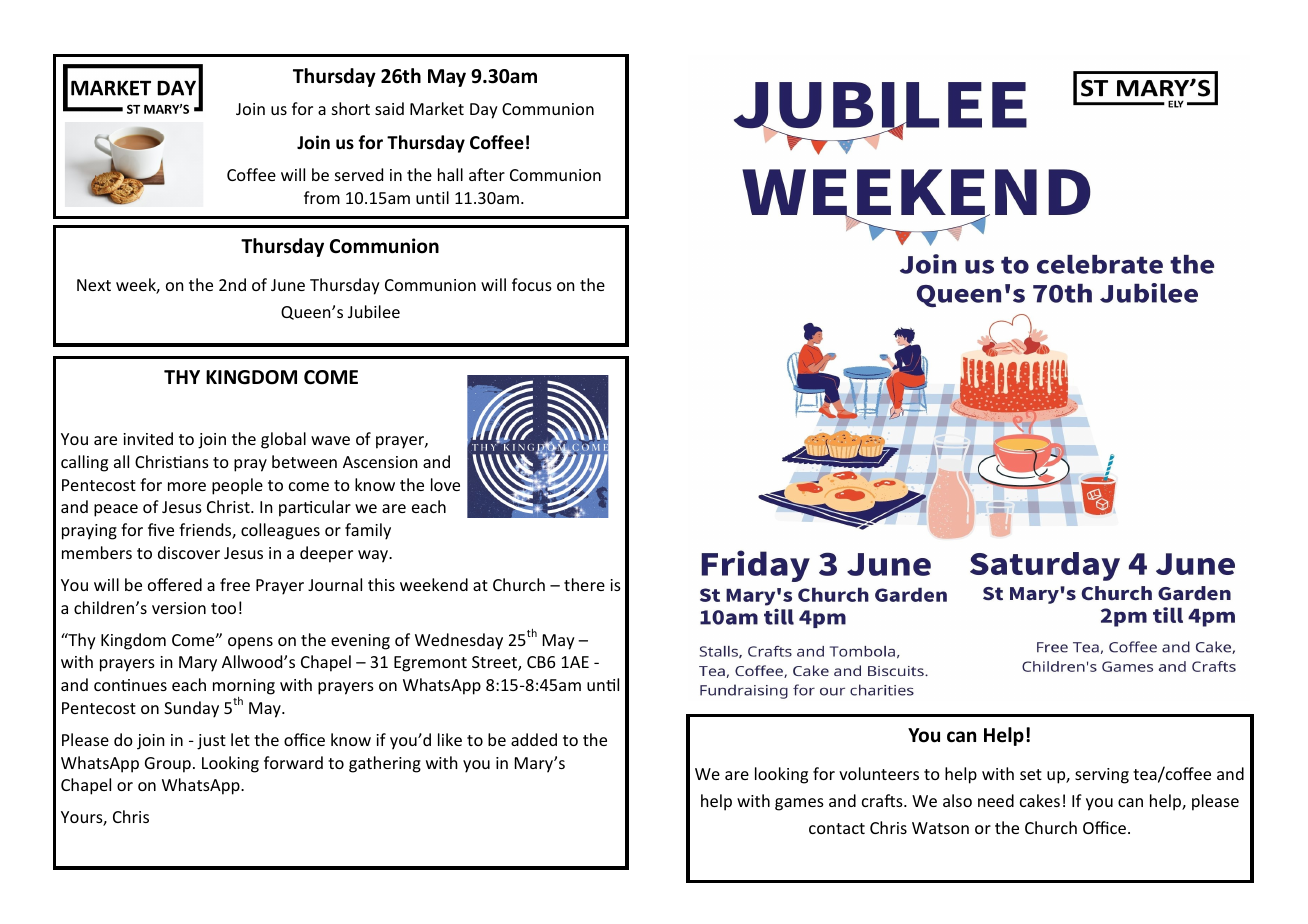  Describe the element at coordinates (532, 284) in the page. I see `focus` at that location.
